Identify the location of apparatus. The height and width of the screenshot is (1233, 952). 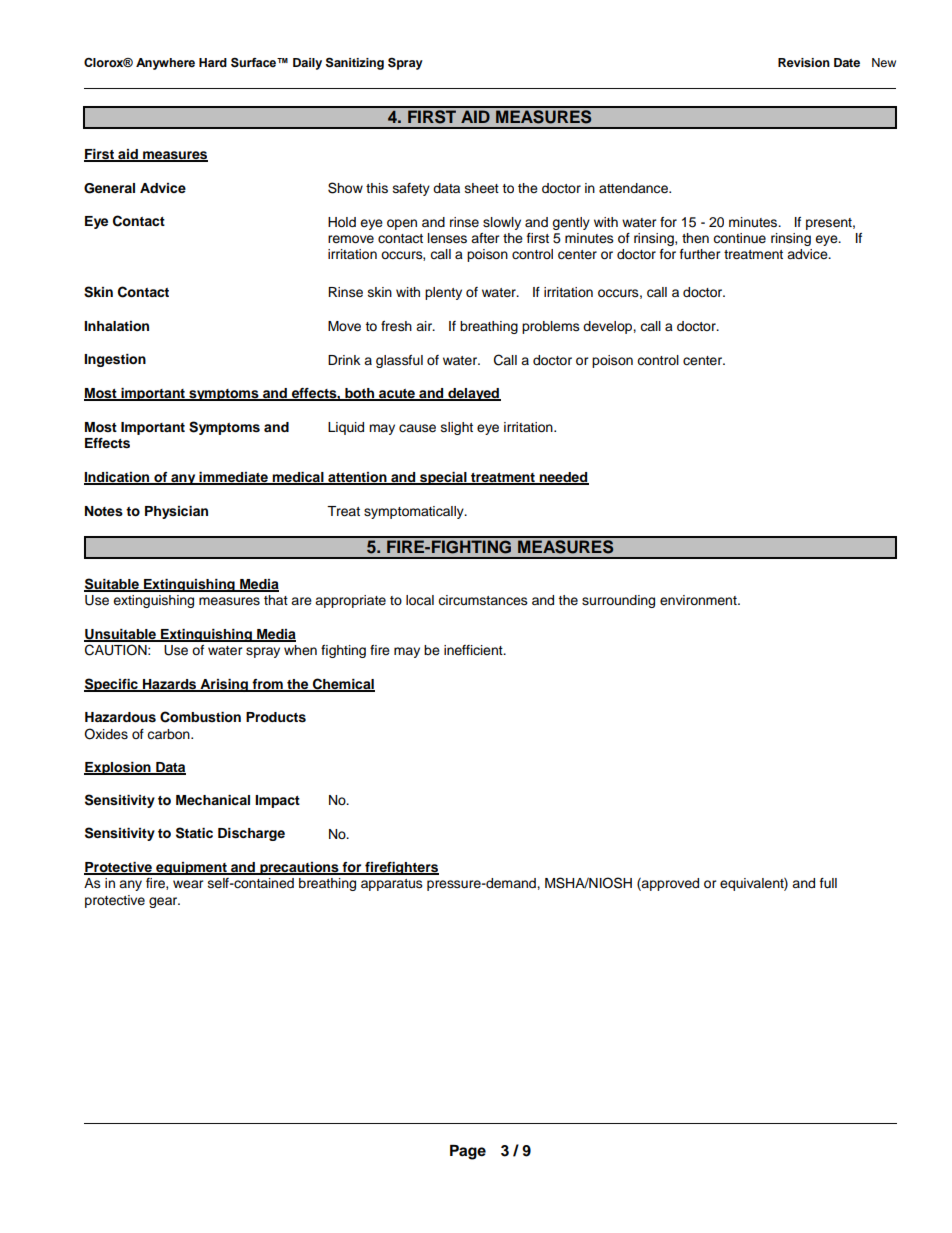
(392, 885).
